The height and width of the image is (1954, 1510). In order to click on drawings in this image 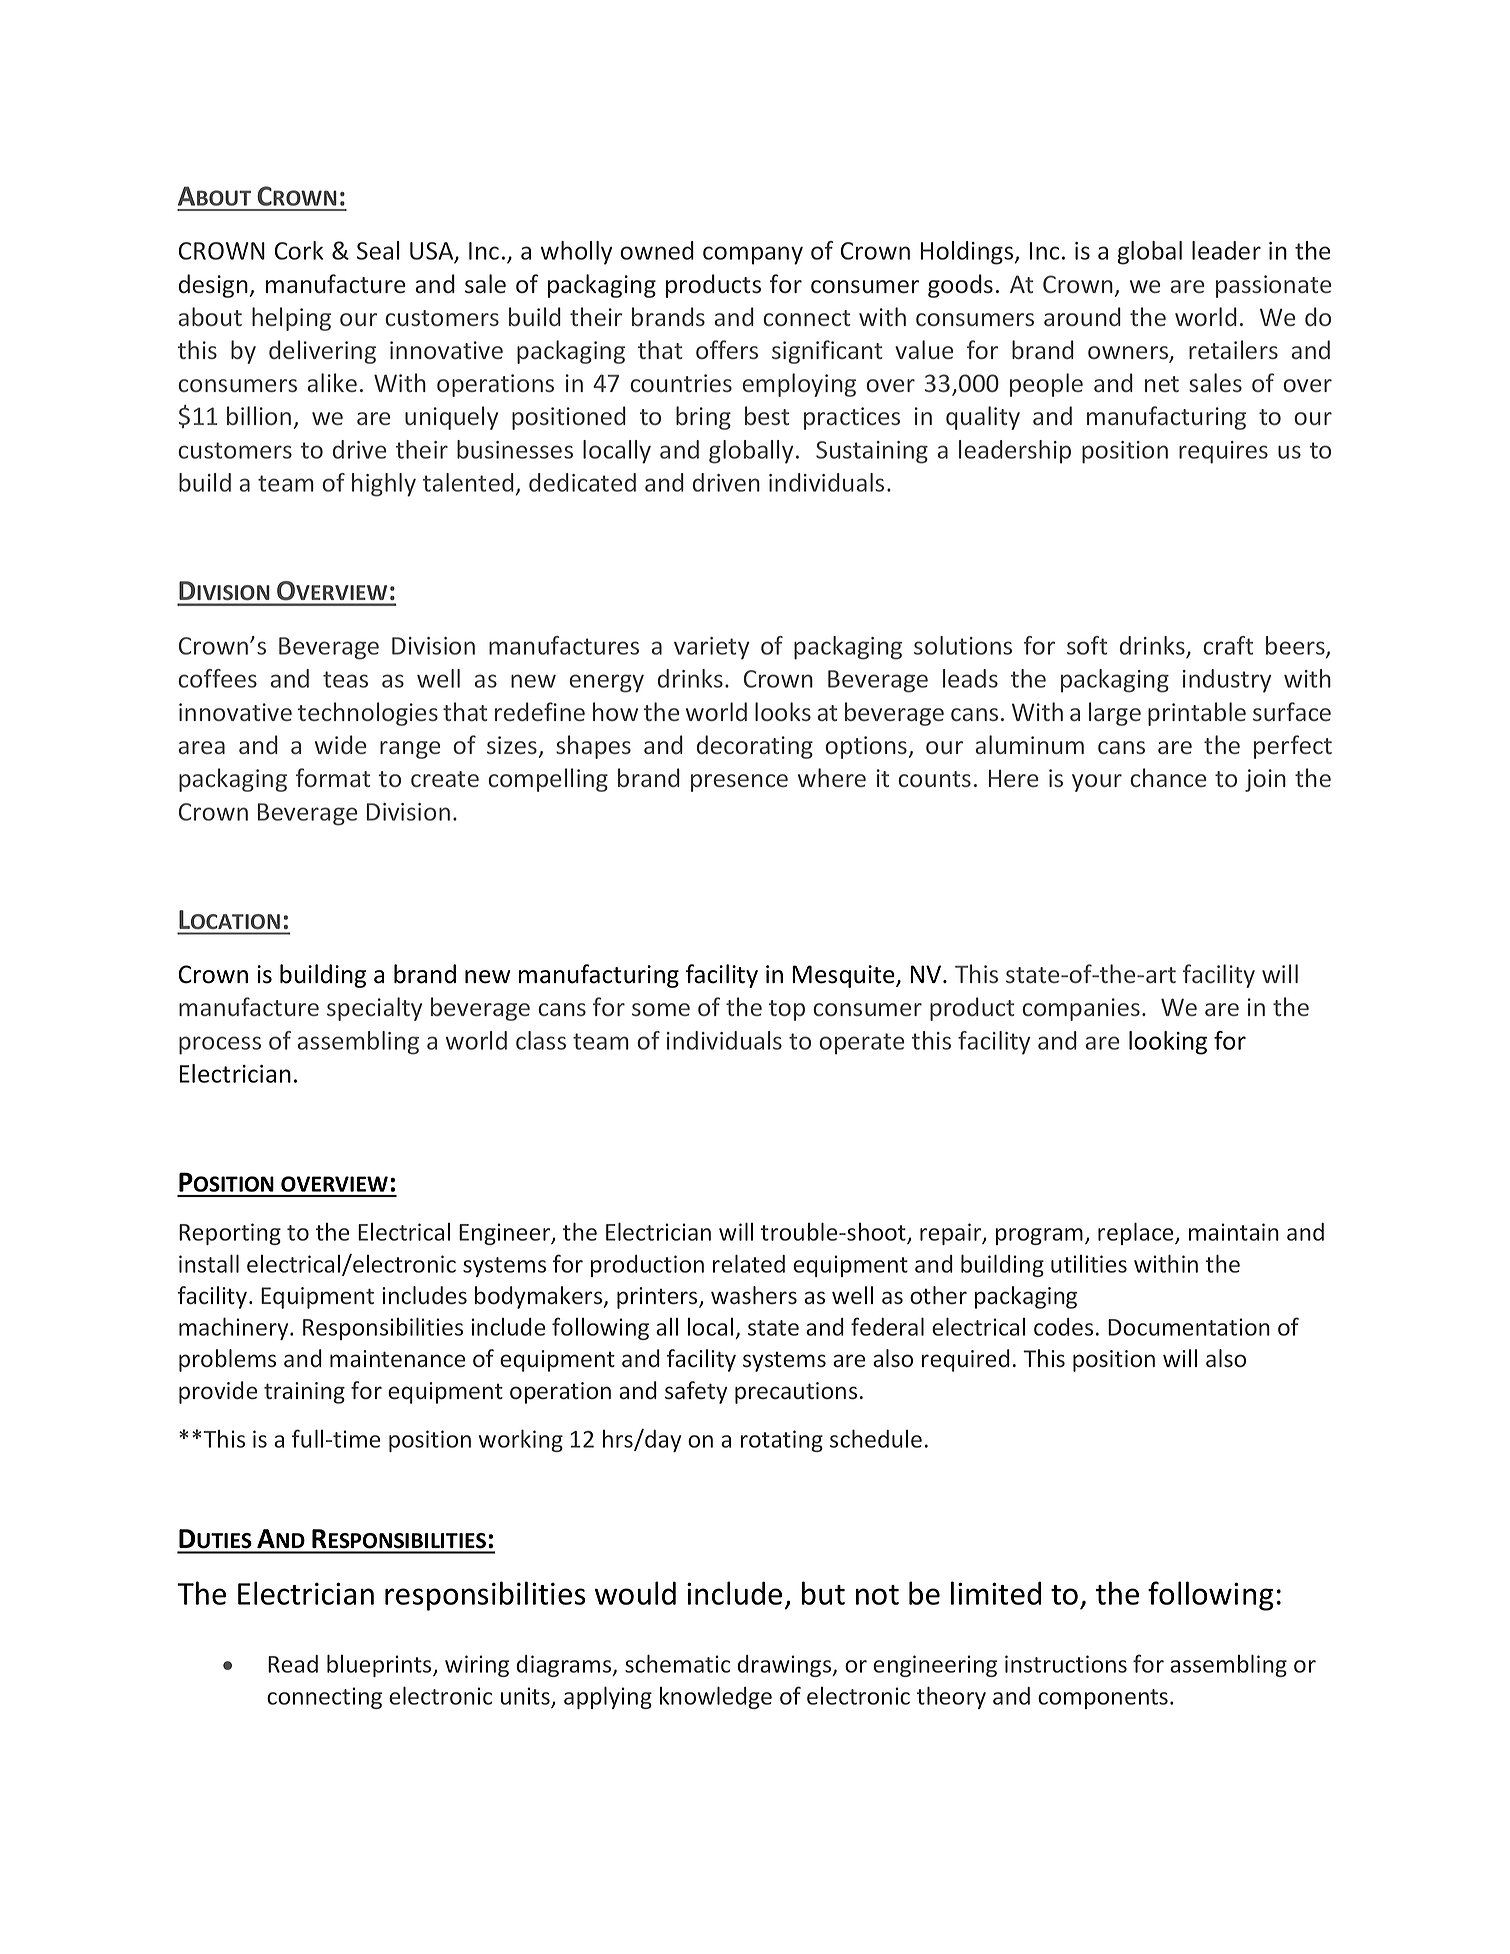, I will do `click(785, 1666)`.
